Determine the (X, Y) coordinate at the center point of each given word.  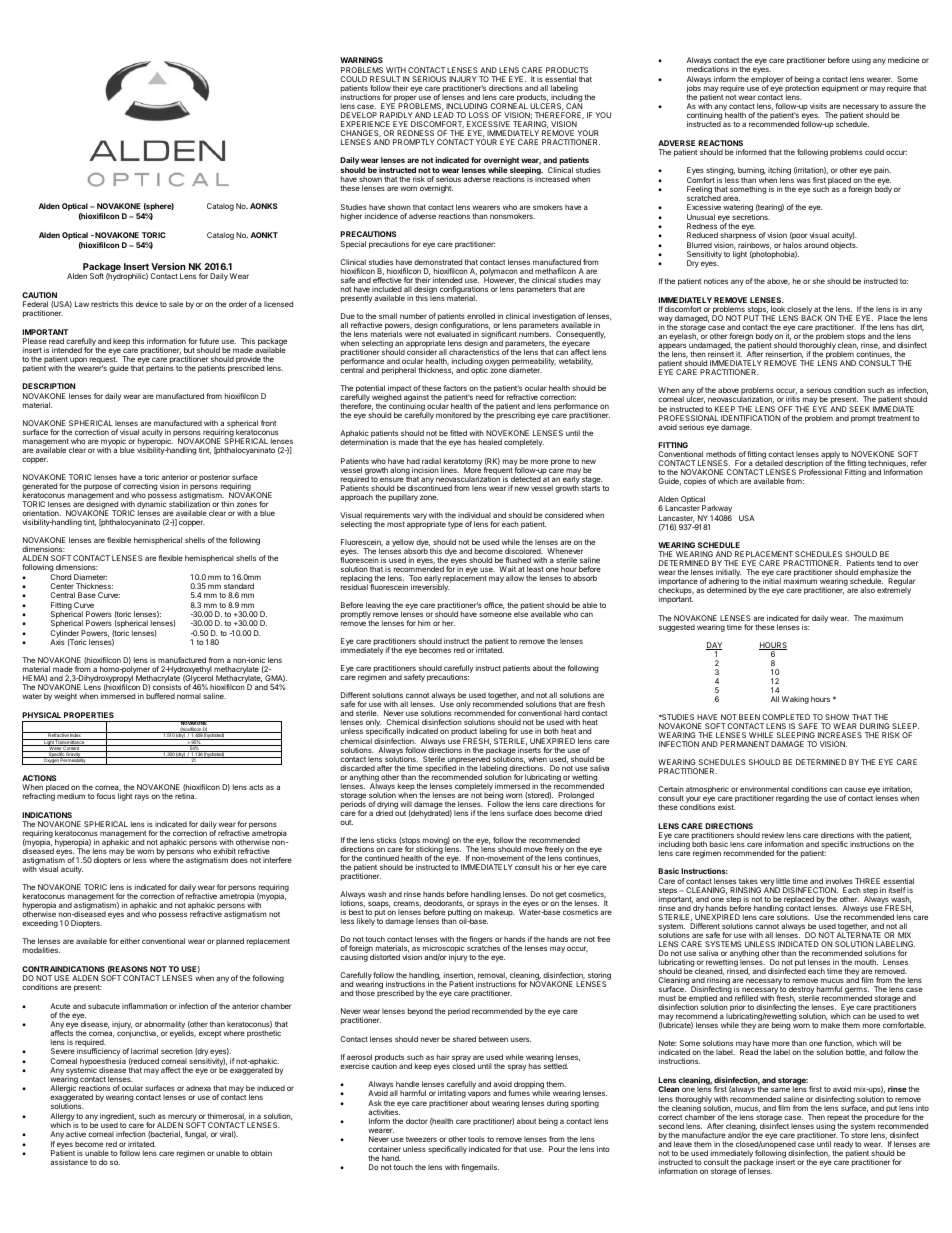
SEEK (859, 409)
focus (106, 796)
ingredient (118, 1118)
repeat (838, 1119)
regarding (792, 799)
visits (818, 106)
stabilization (189, 504)
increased (552, 179)
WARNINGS (361, 60)
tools (476, 1139)
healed (490, 442)
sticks (386, 840)
